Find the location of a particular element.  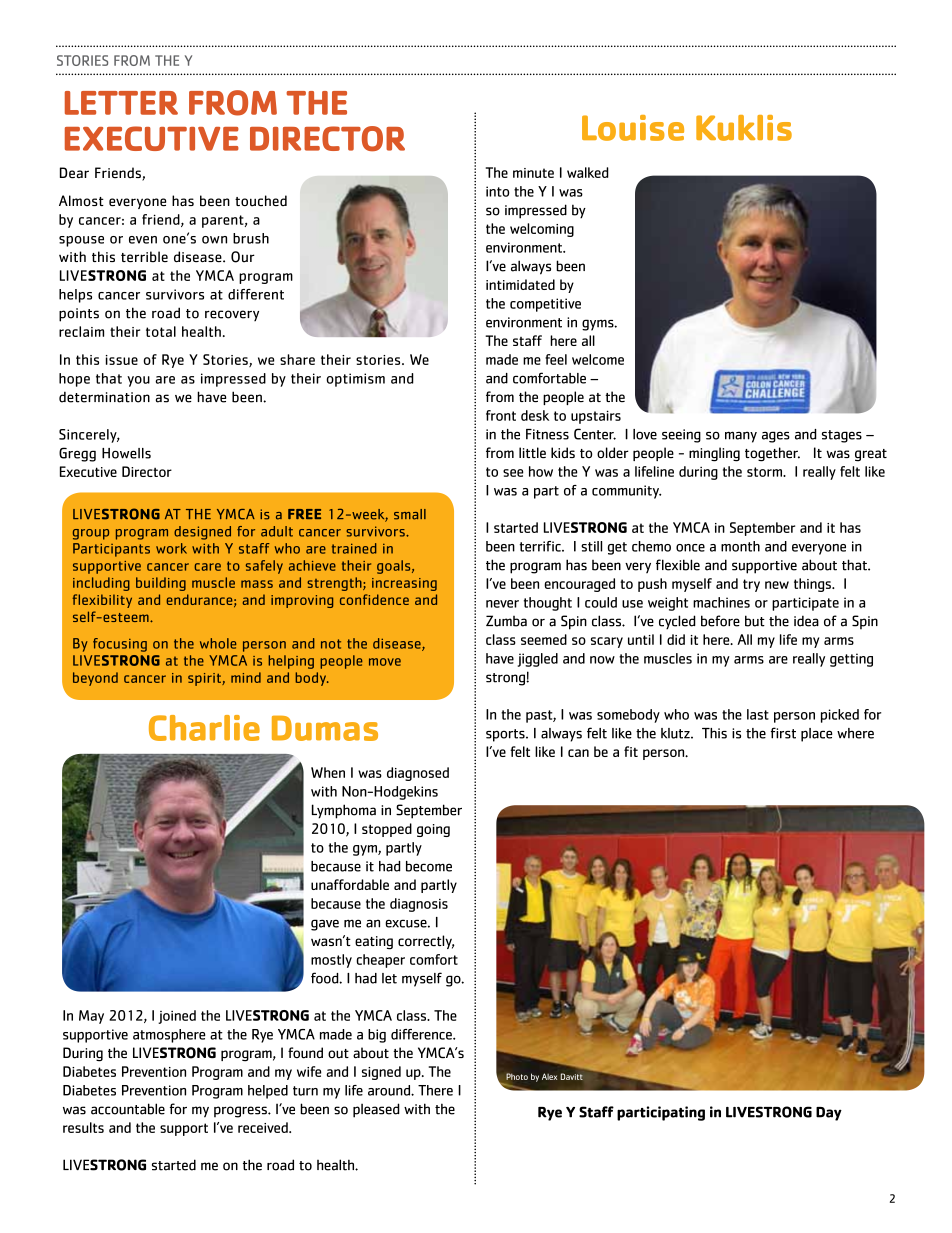

little is located at coordinates (532, 452).
